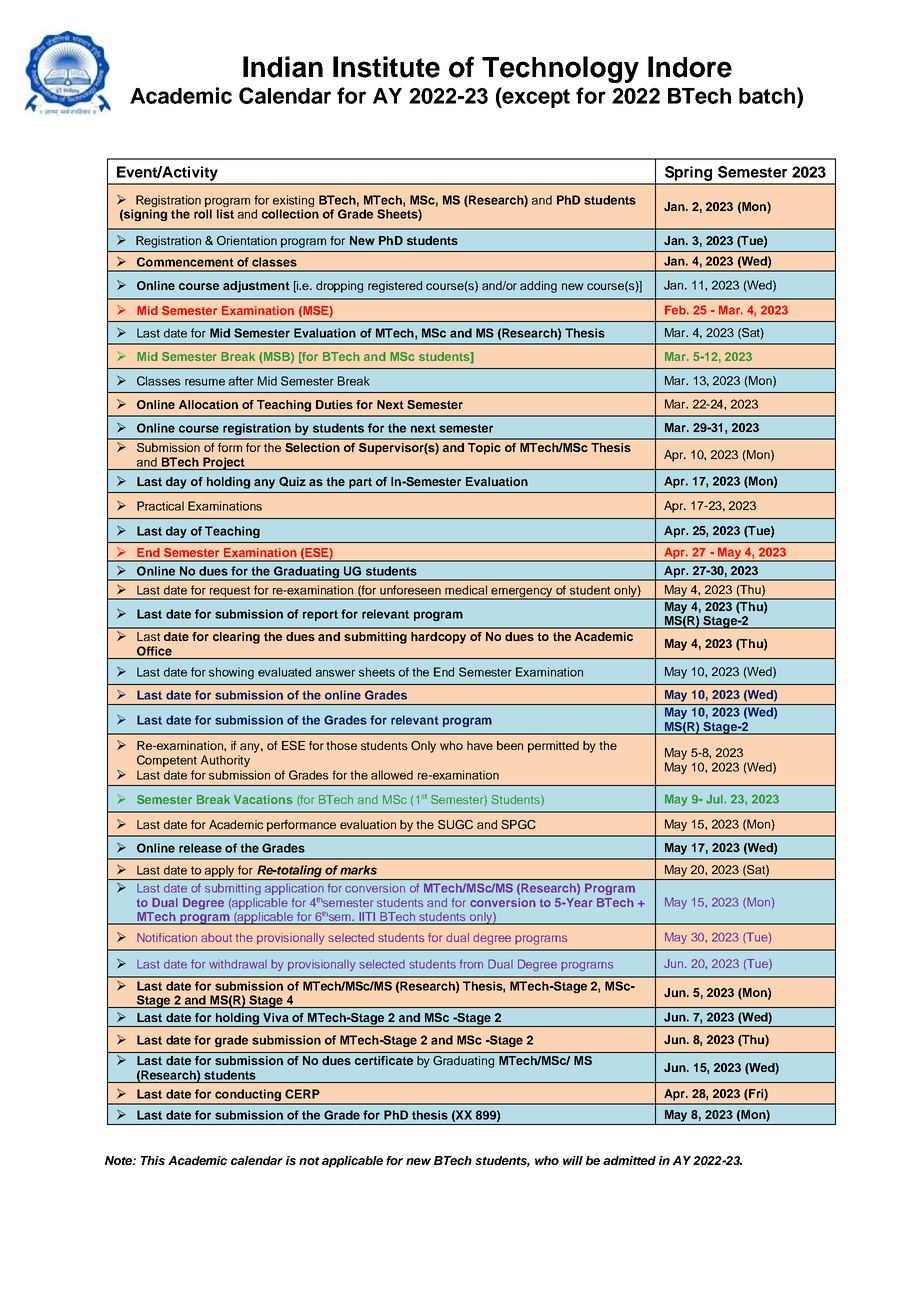 Image resolution: width=924 pixels, height=1308 pixels. I want to click on Institute, so click(386, 67).
